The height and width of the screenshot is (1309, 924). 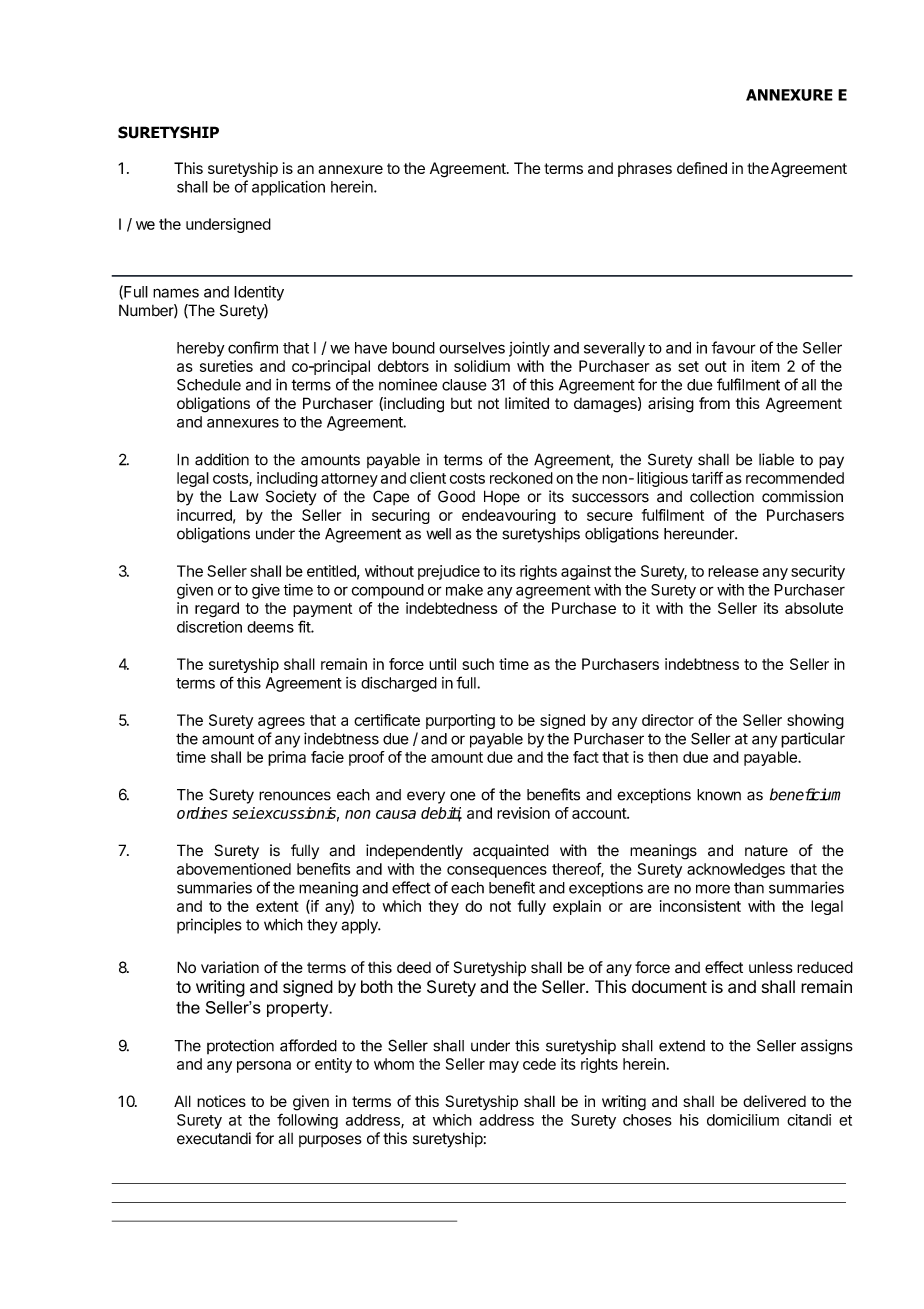 I want to click on defined, so click(x=702, y=168).
